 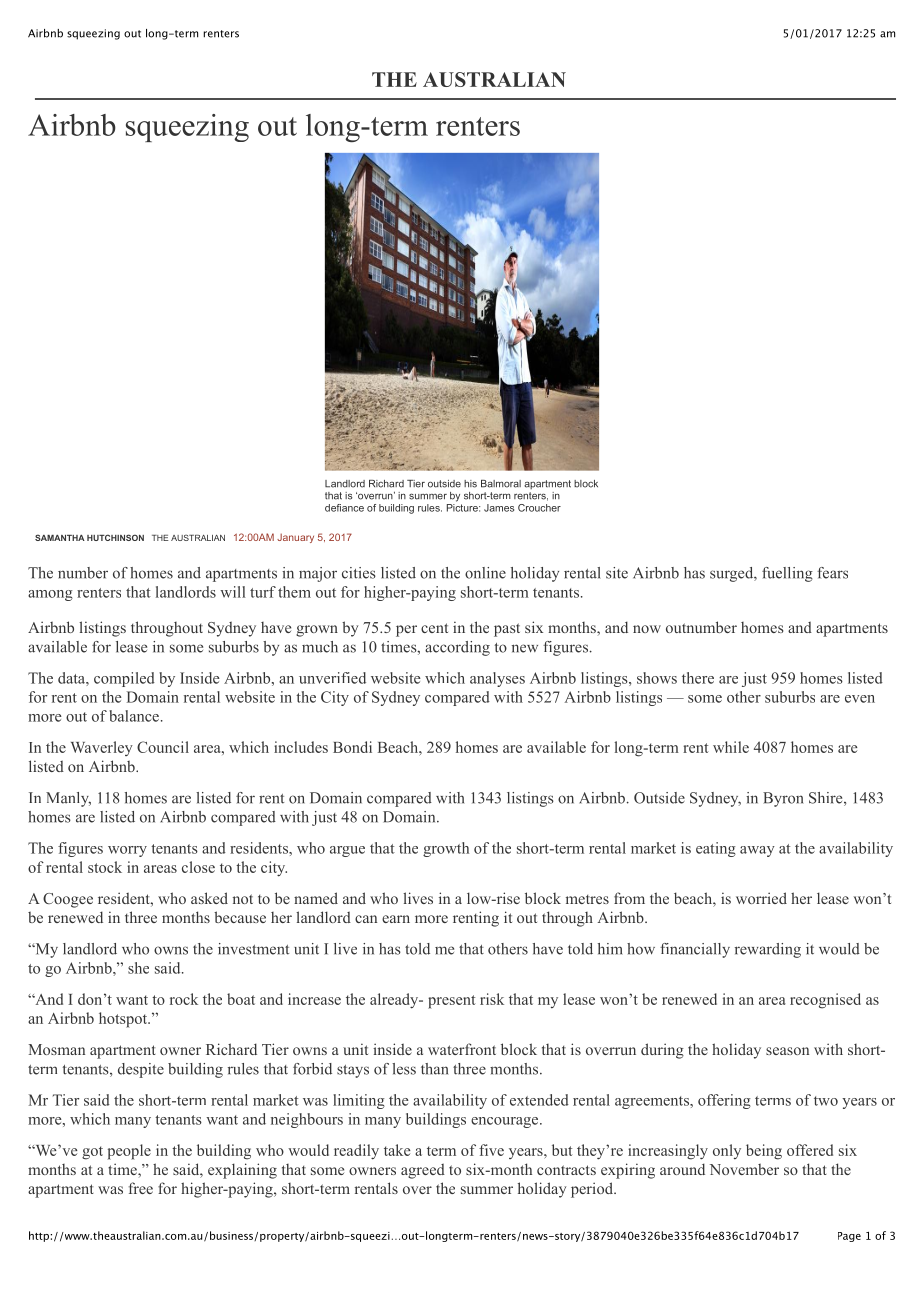 What do you see at coordinates (141, 1188) in the screenshot?
I see `free` at bounding box center [141, 1188].
